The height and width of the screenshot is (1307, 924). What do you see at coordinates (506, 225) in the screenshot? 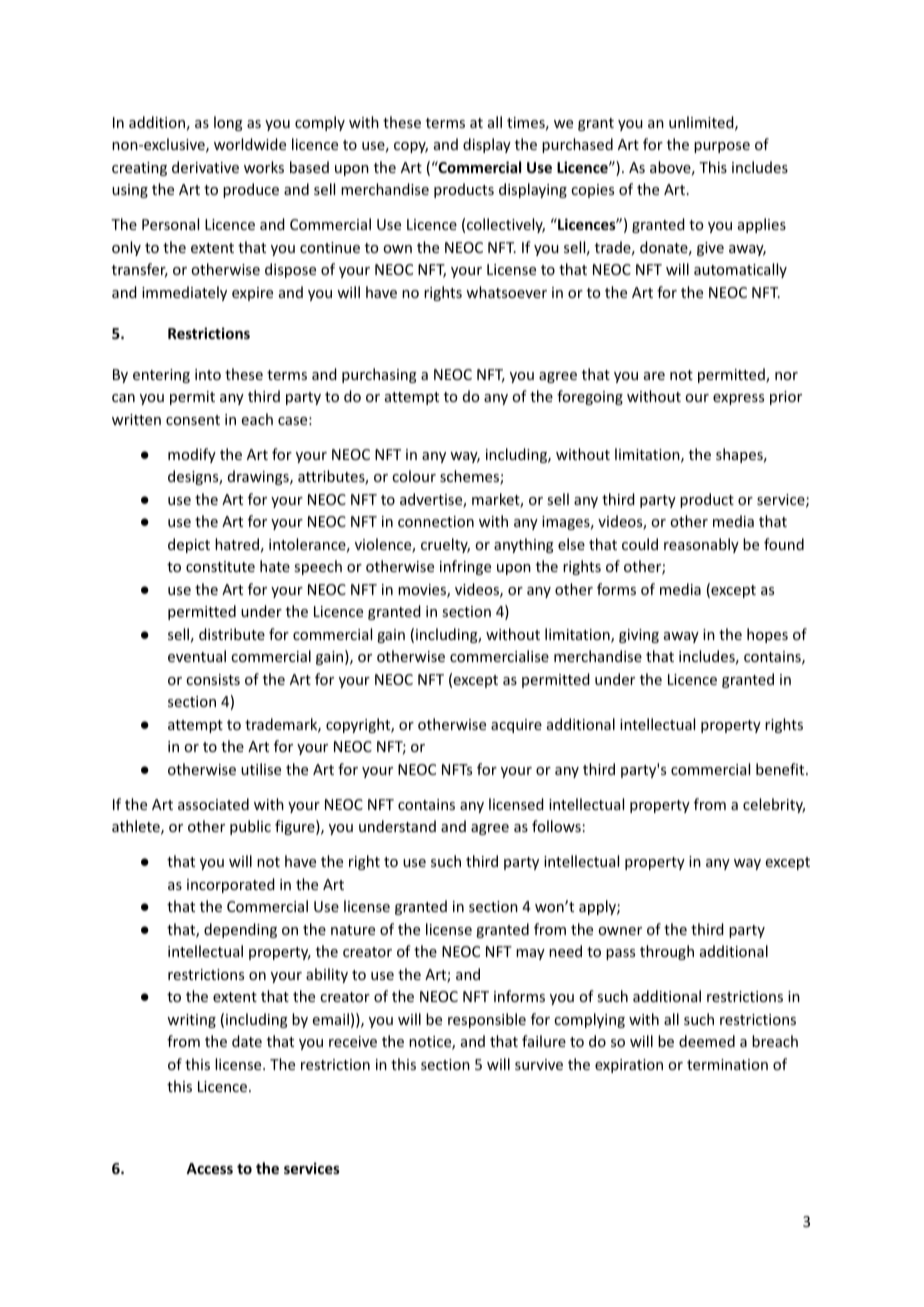
I see `collectively` at bounding box center [506, 225].
